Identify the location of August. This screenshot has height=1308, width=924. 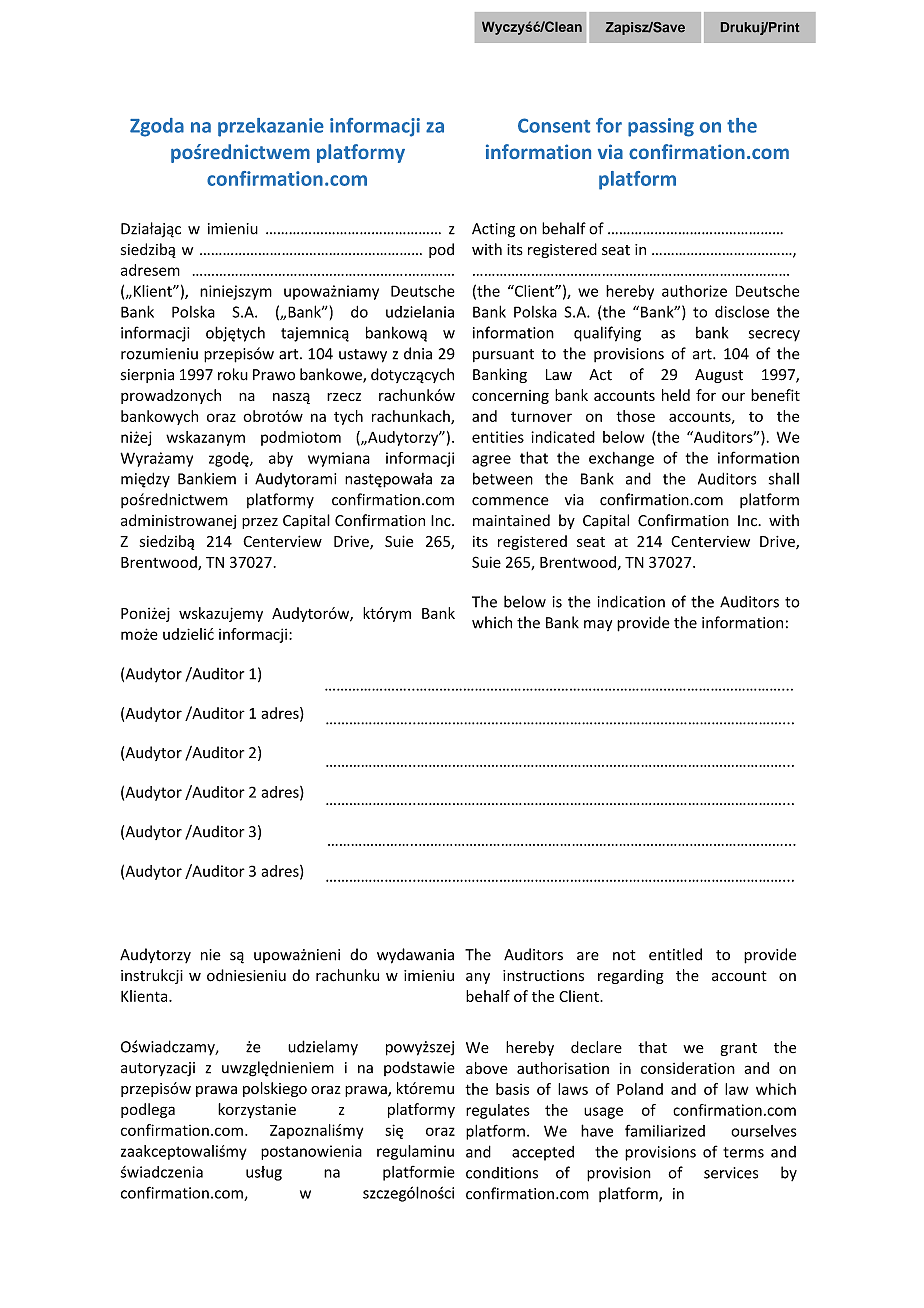
(719, 376).
